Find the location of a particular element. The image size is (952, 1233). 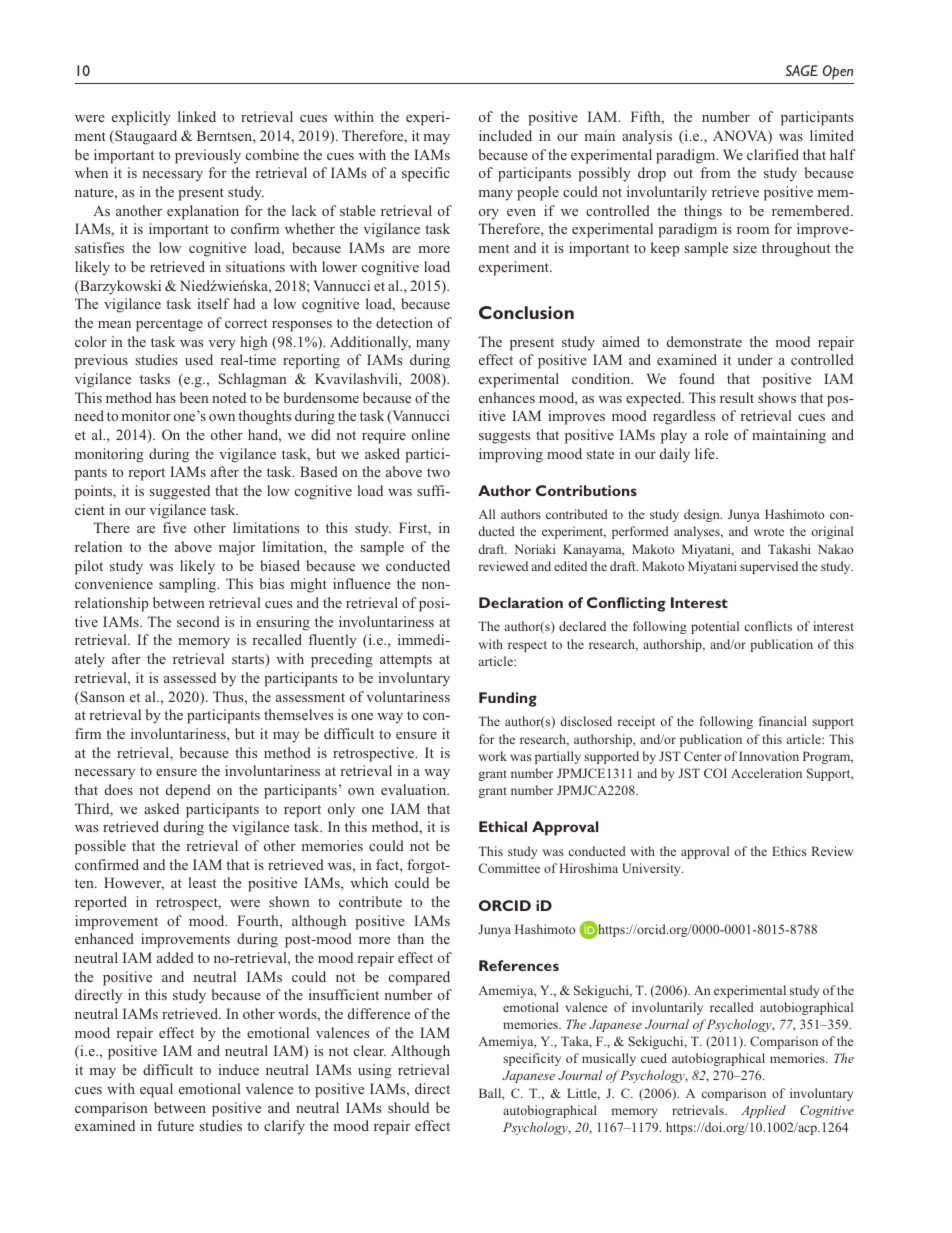

Ethics is located at coordinates (789, 851).
